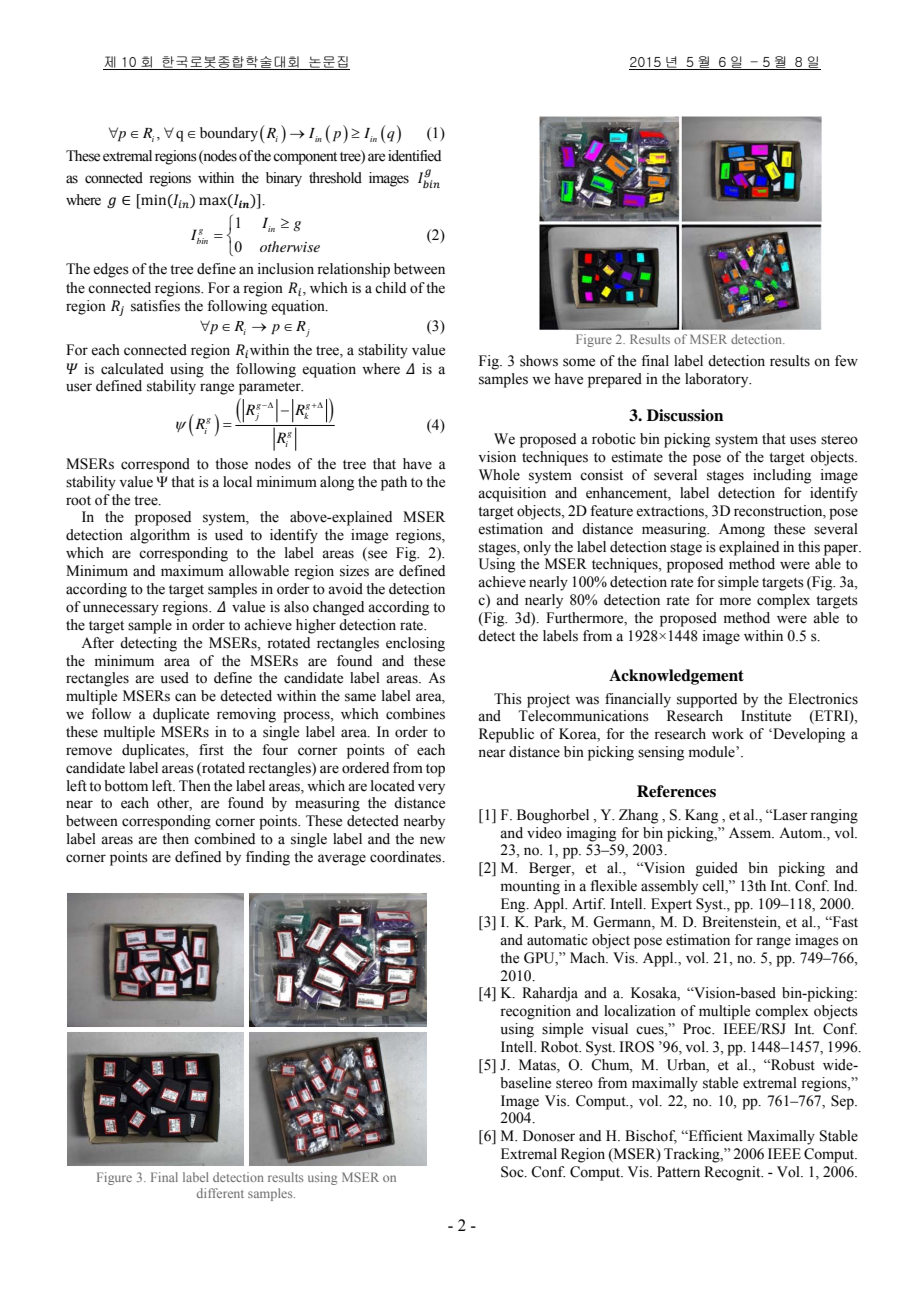 The width and height of the document is (924, 1308). What do you see at coordinates (717, 869) in the document?
I see `guided` at bounding box center [717, 869].
